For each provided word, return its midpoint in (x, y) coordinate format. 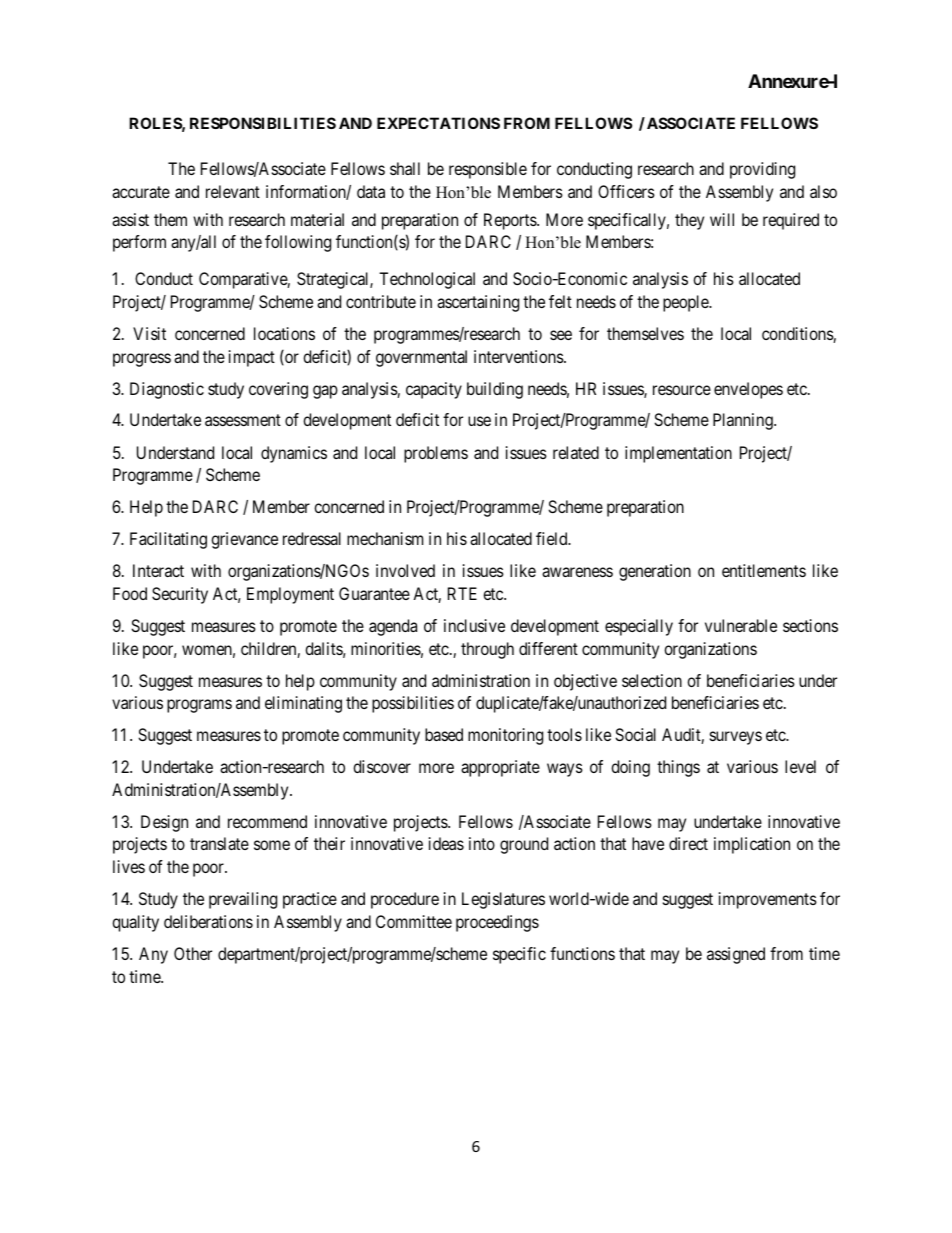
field (553, 538)
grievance (244, 540)
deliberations (208, 921)
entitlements (764, 570)
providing (762, 170)
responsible (488, 170)
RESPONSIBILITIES (263, 123)
